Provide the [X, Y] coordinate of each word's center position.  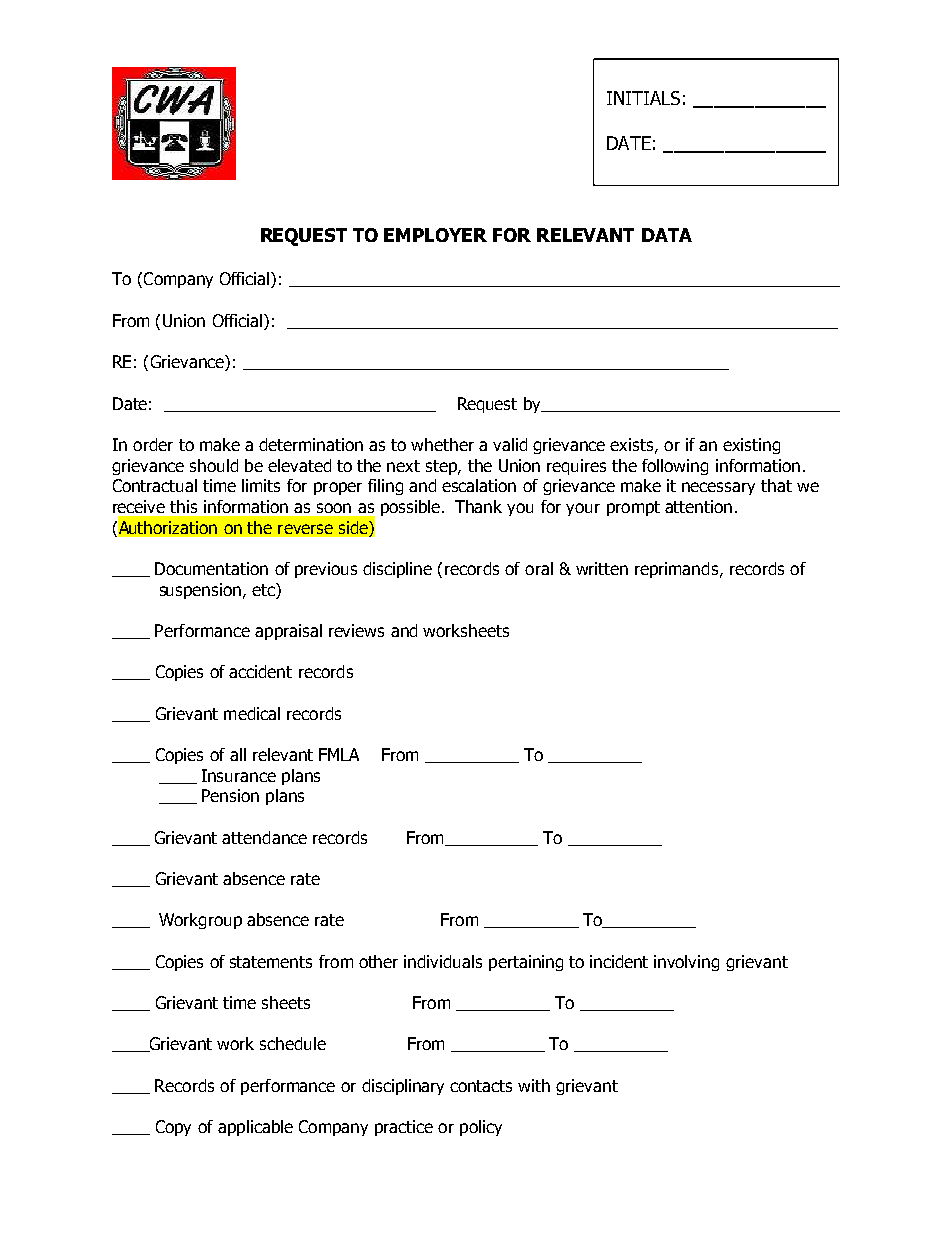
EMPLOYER [435, 235]
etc [264, 589]
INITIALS [643, 98]
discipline [397, 570]
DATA [667, 235]
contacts [481, 1086]
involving [686, 963]
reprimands [678, 570]
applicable [255, 1128]
